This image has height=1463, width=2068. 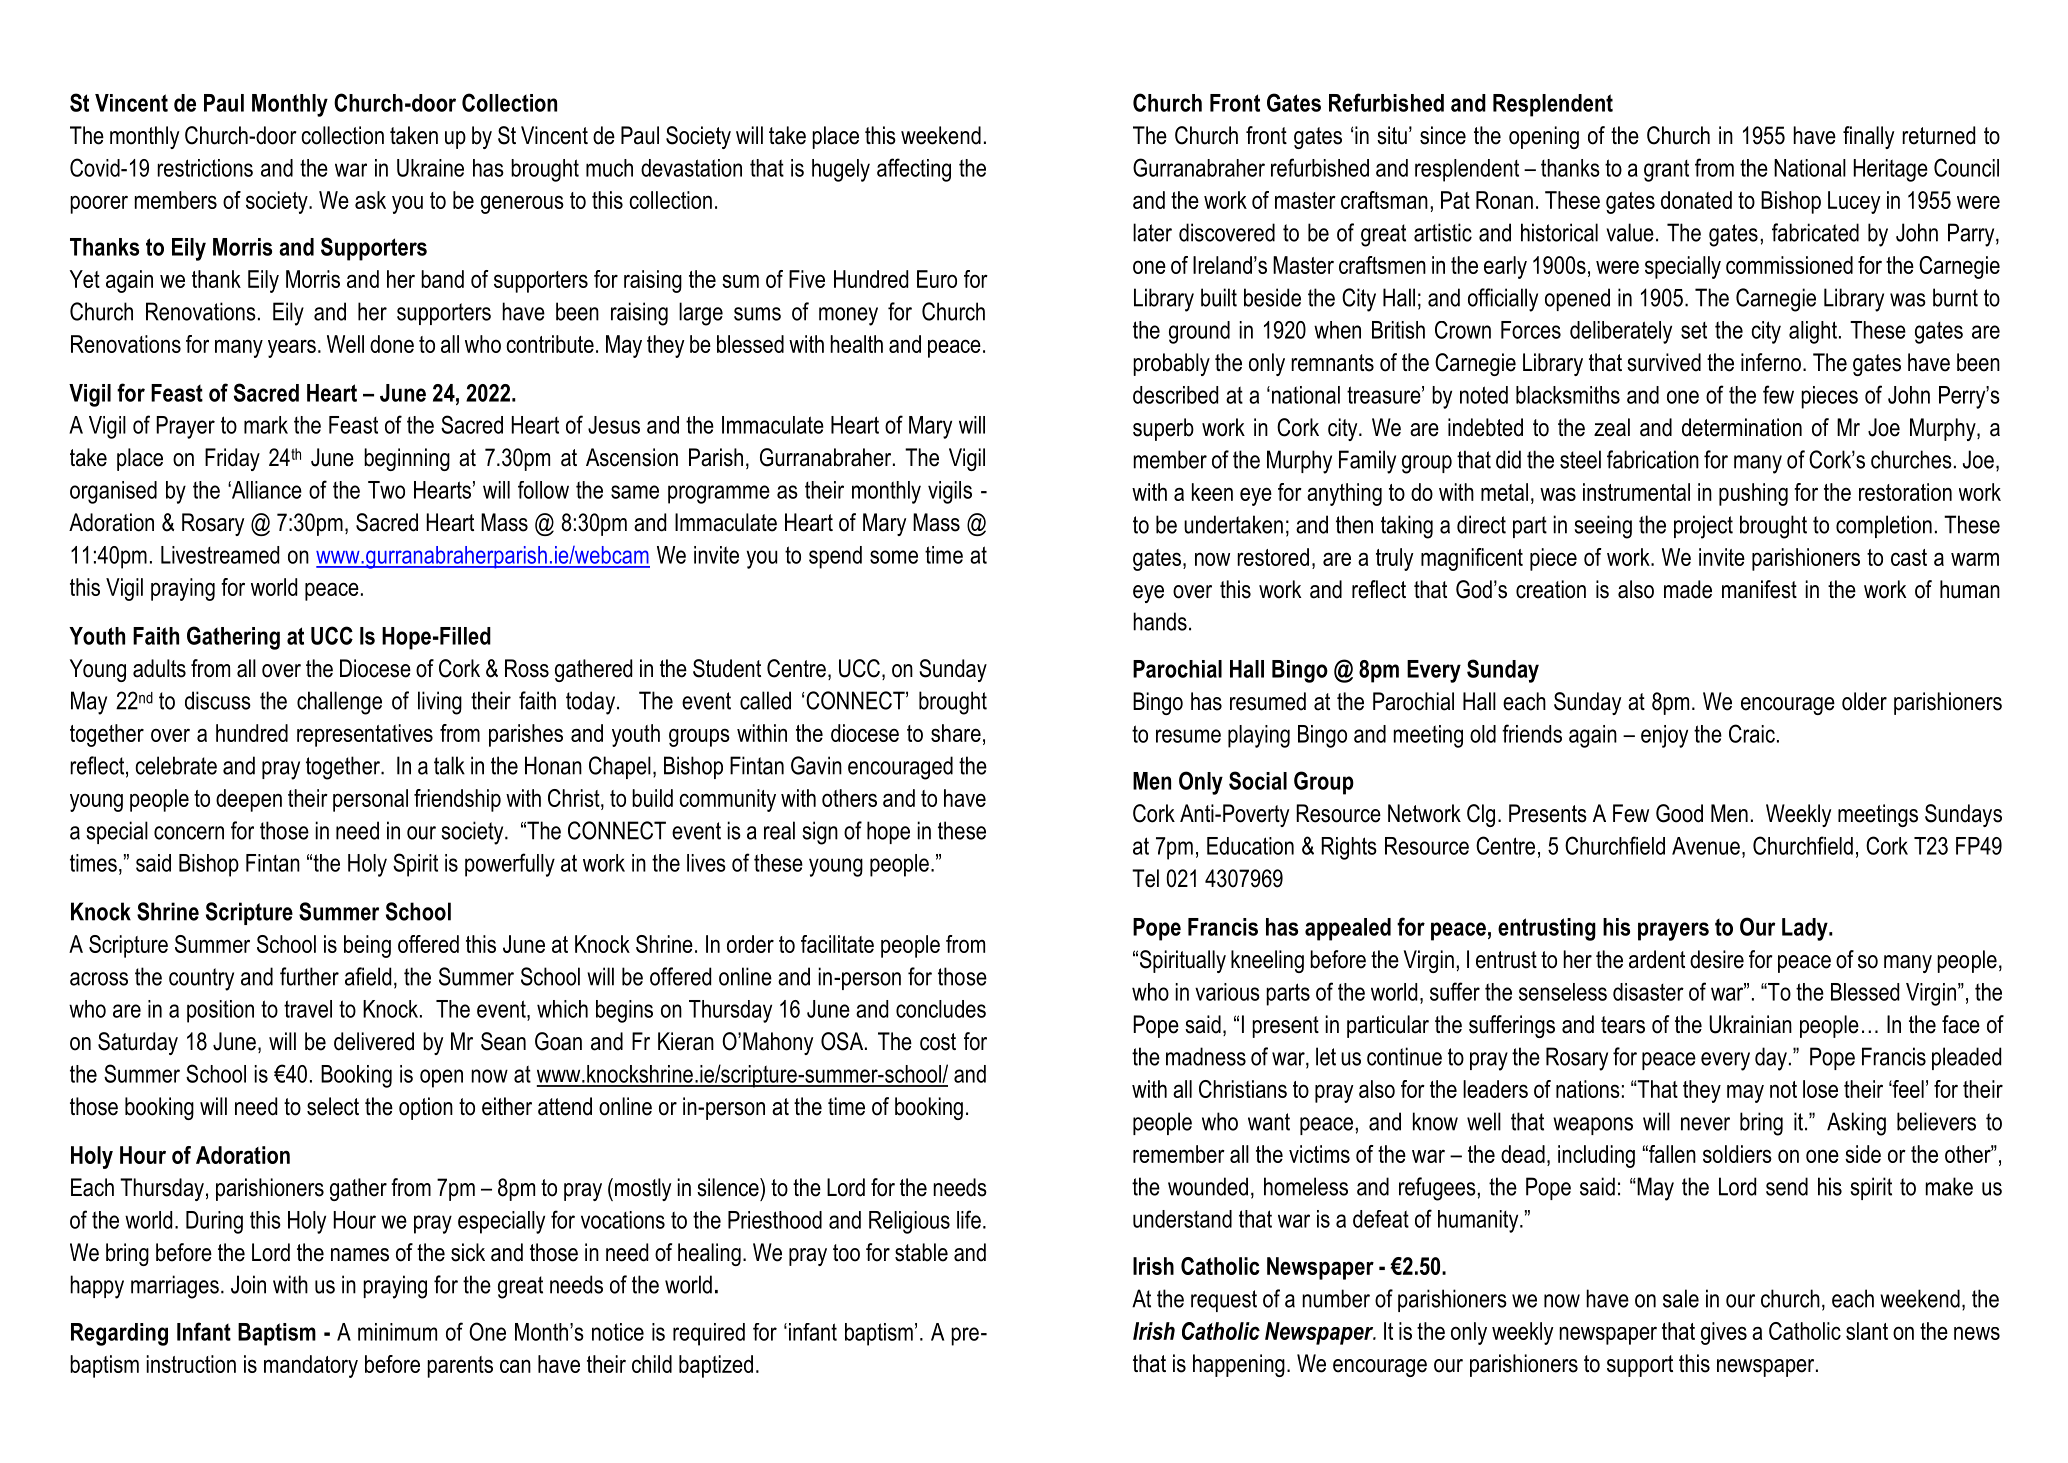 I want to click on celebrate, so click(x=176, y=765).
